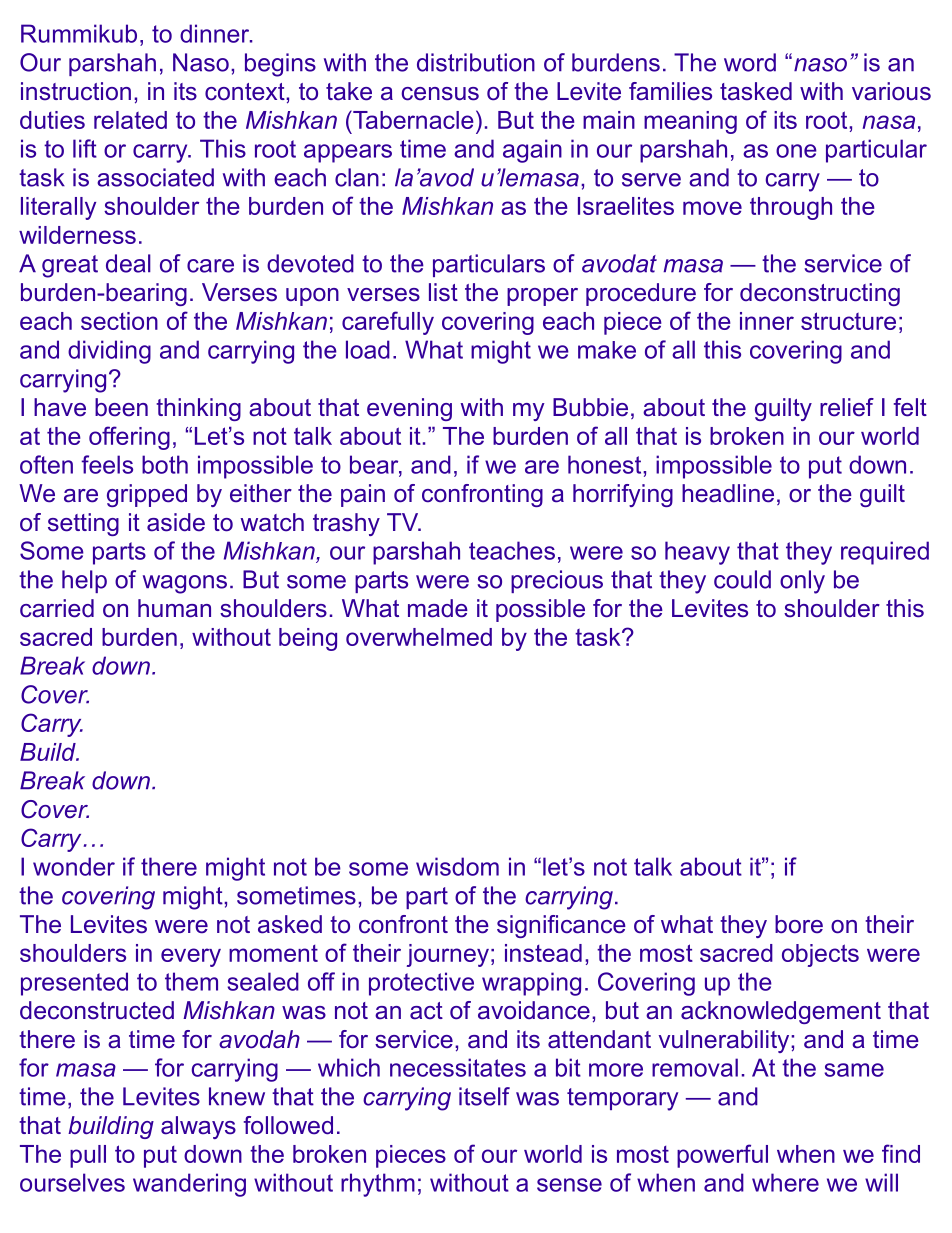  I want to click on itself, so click(484, 1096).
